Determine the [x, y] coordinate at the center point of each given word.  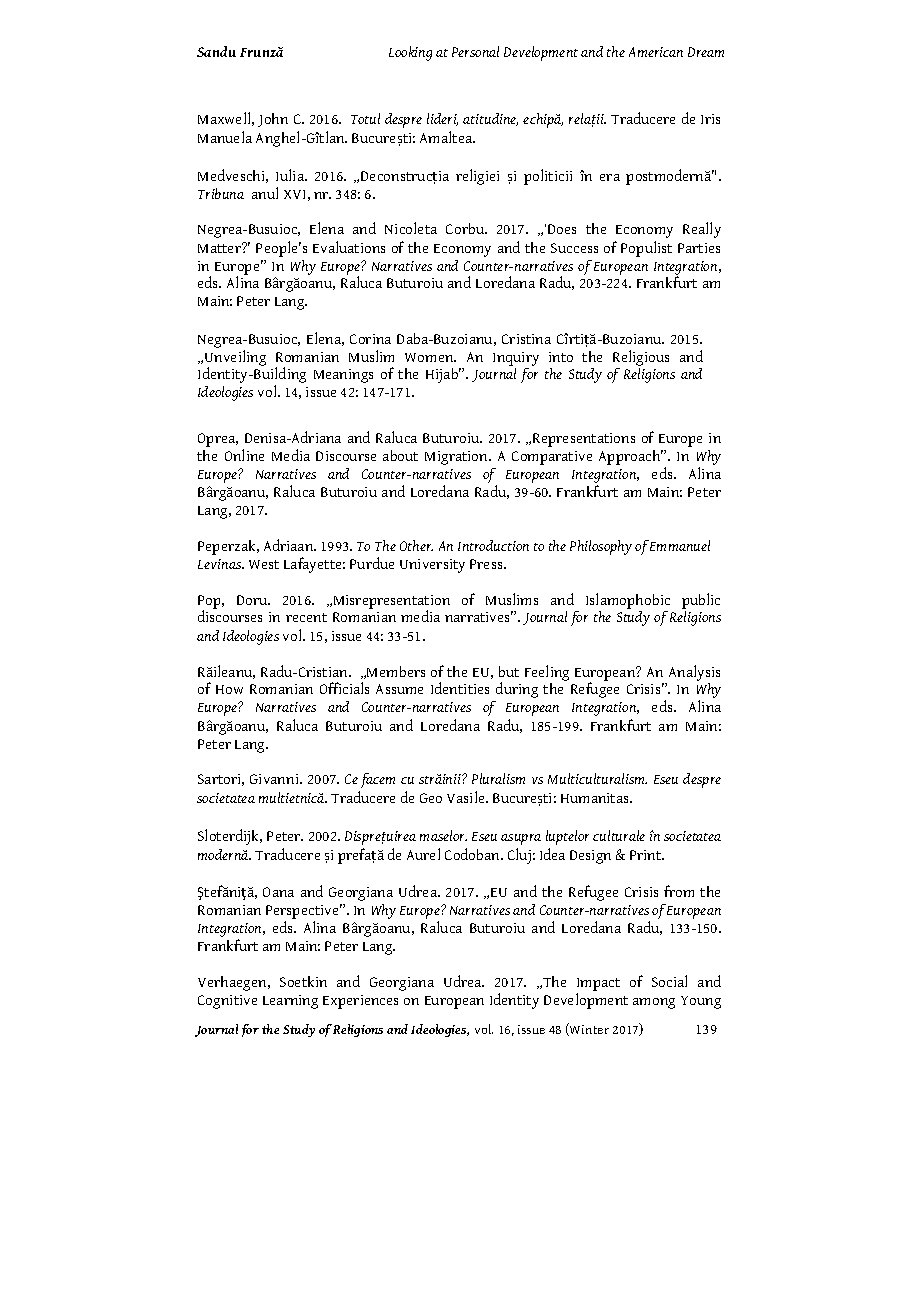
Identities [460, 688]
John [273, 120]
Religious [641, 358]
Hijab [443, 375]
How [229, 689]
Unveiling [234, 359]
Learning [290, 1002]
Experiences [360, 1002]
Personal [475, 51]
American [656, 52]
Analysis [694, 673]
